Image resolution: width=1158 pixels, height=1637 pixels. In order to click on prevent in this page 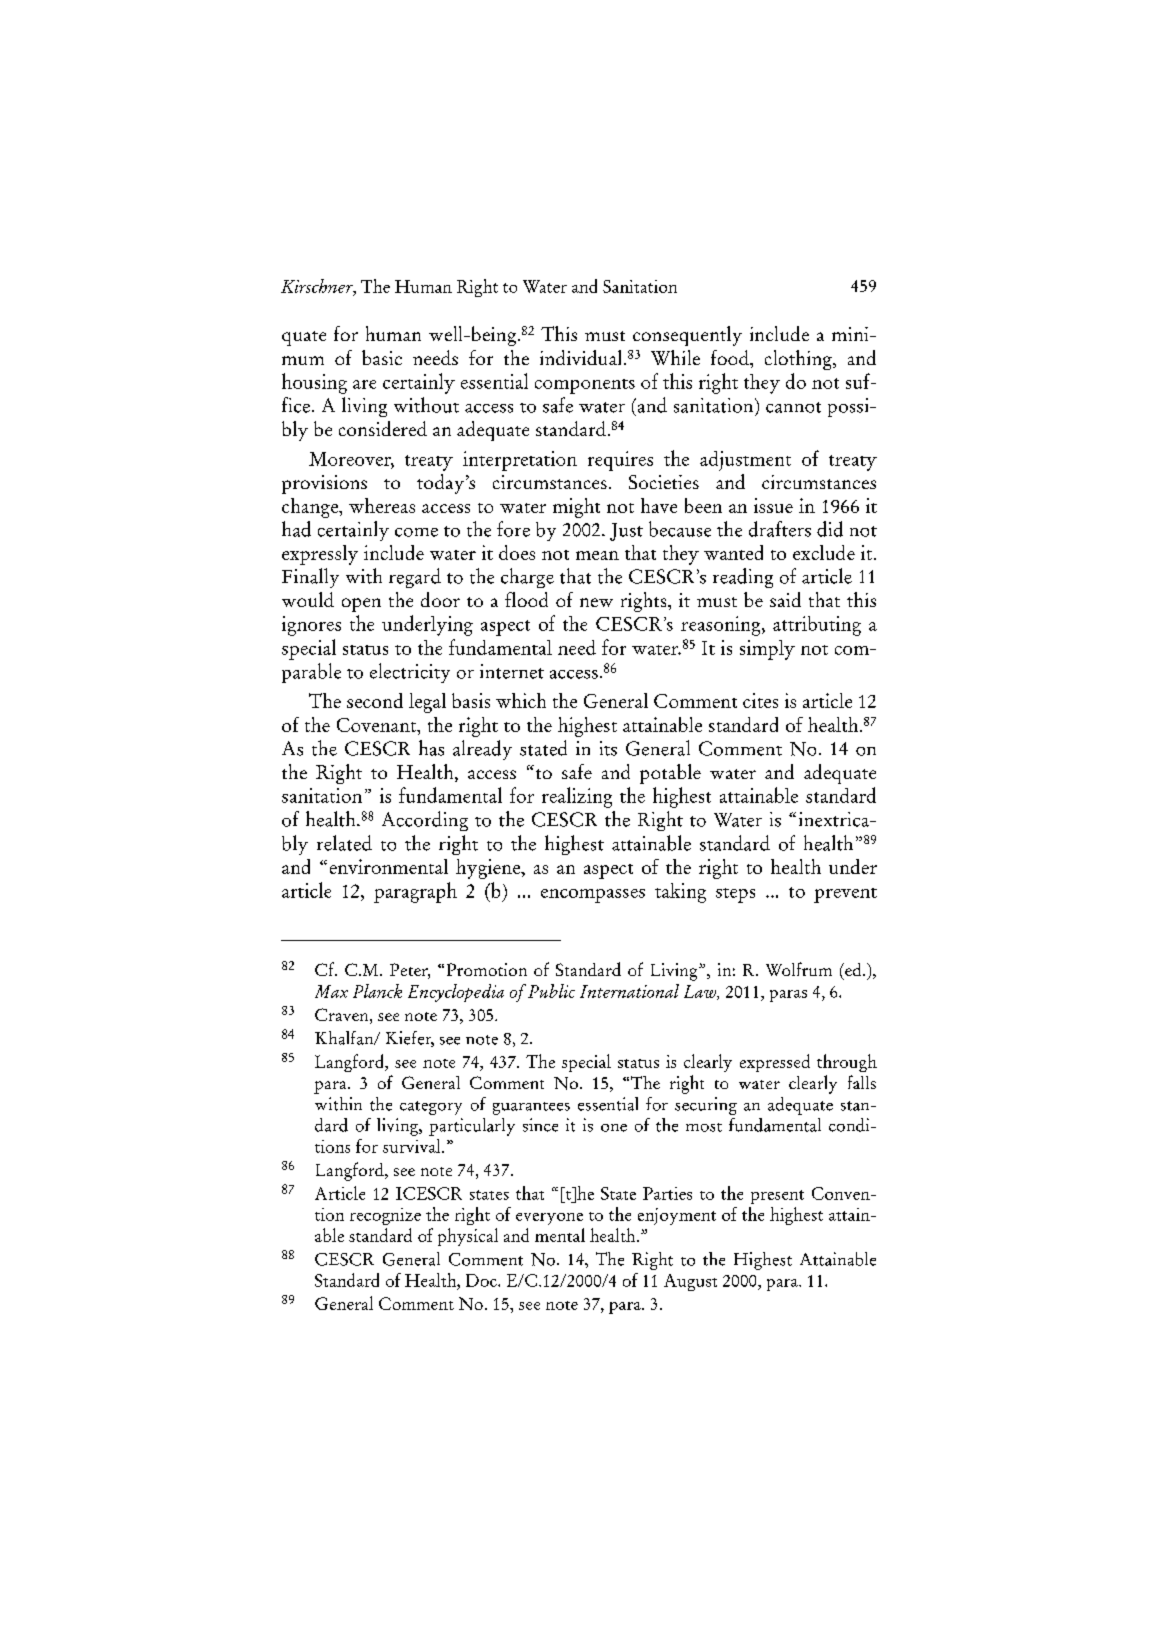, I will do `click(845, 895)`.
